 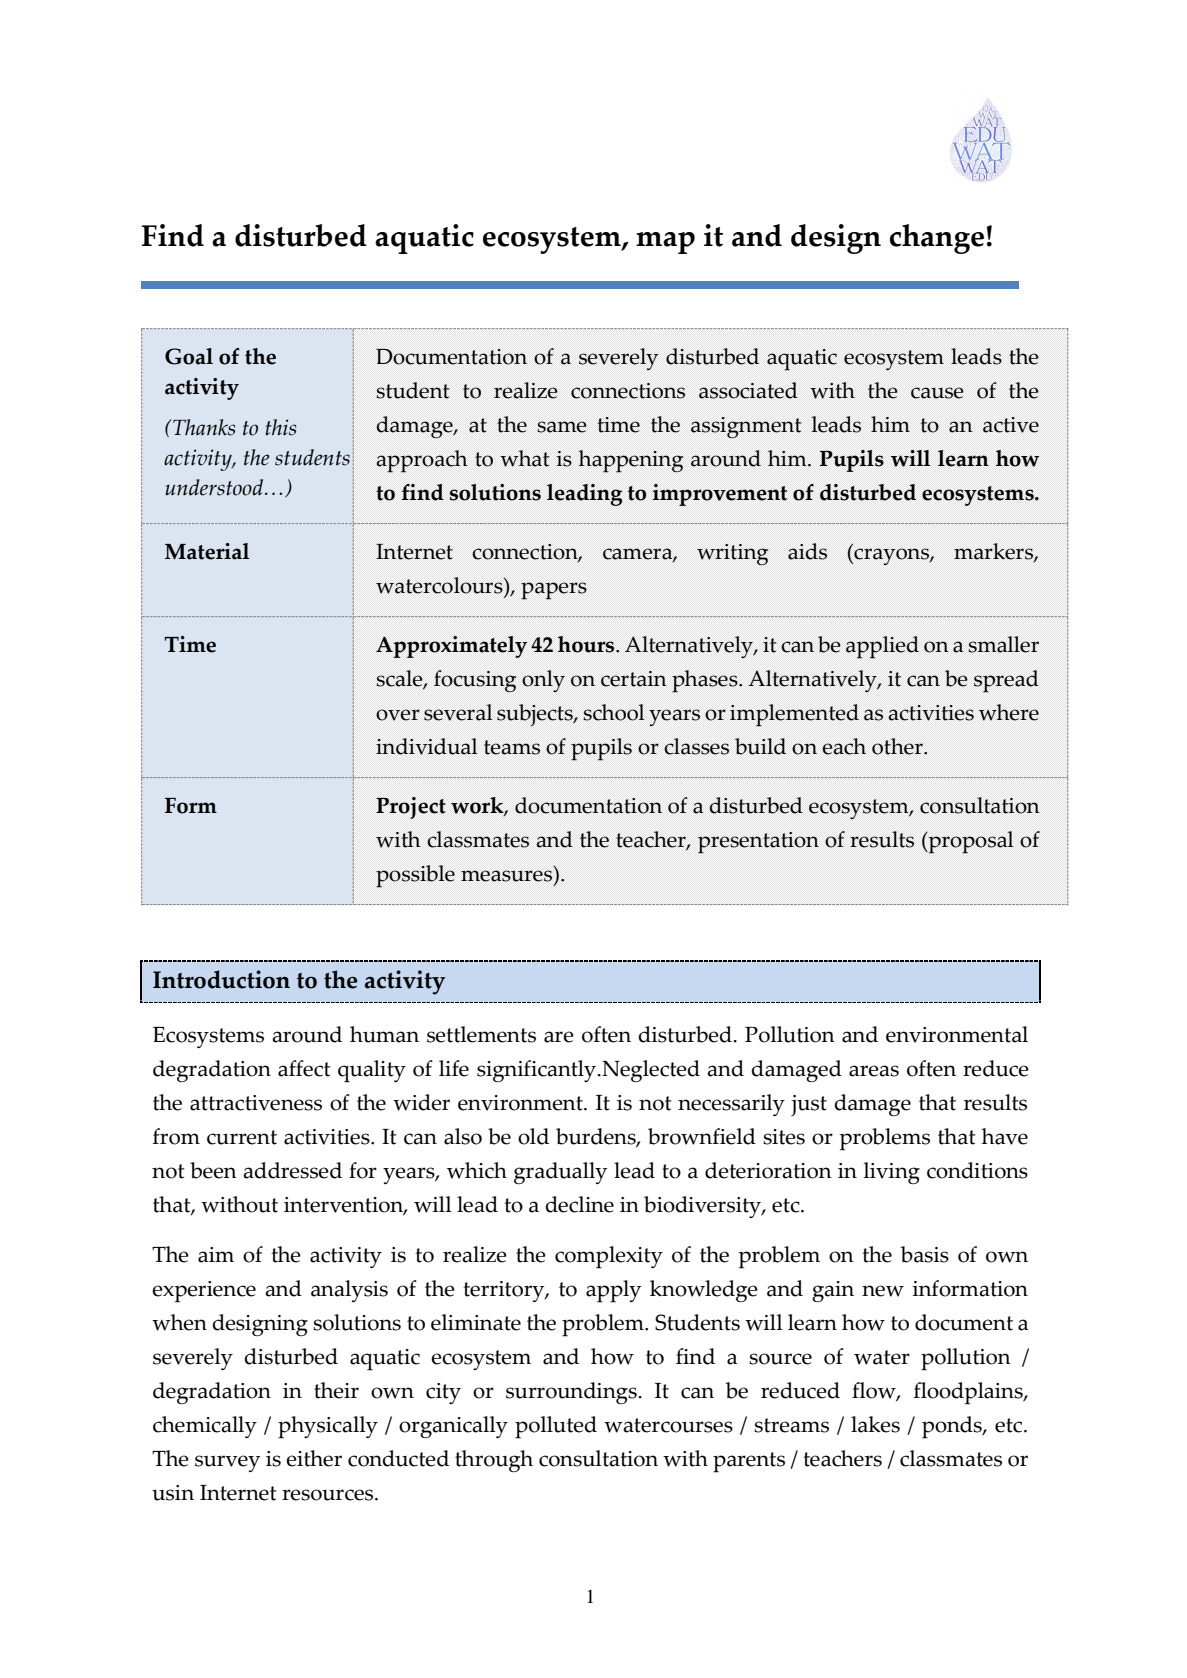 I want to click on possible, so click(x=415, y=876).
